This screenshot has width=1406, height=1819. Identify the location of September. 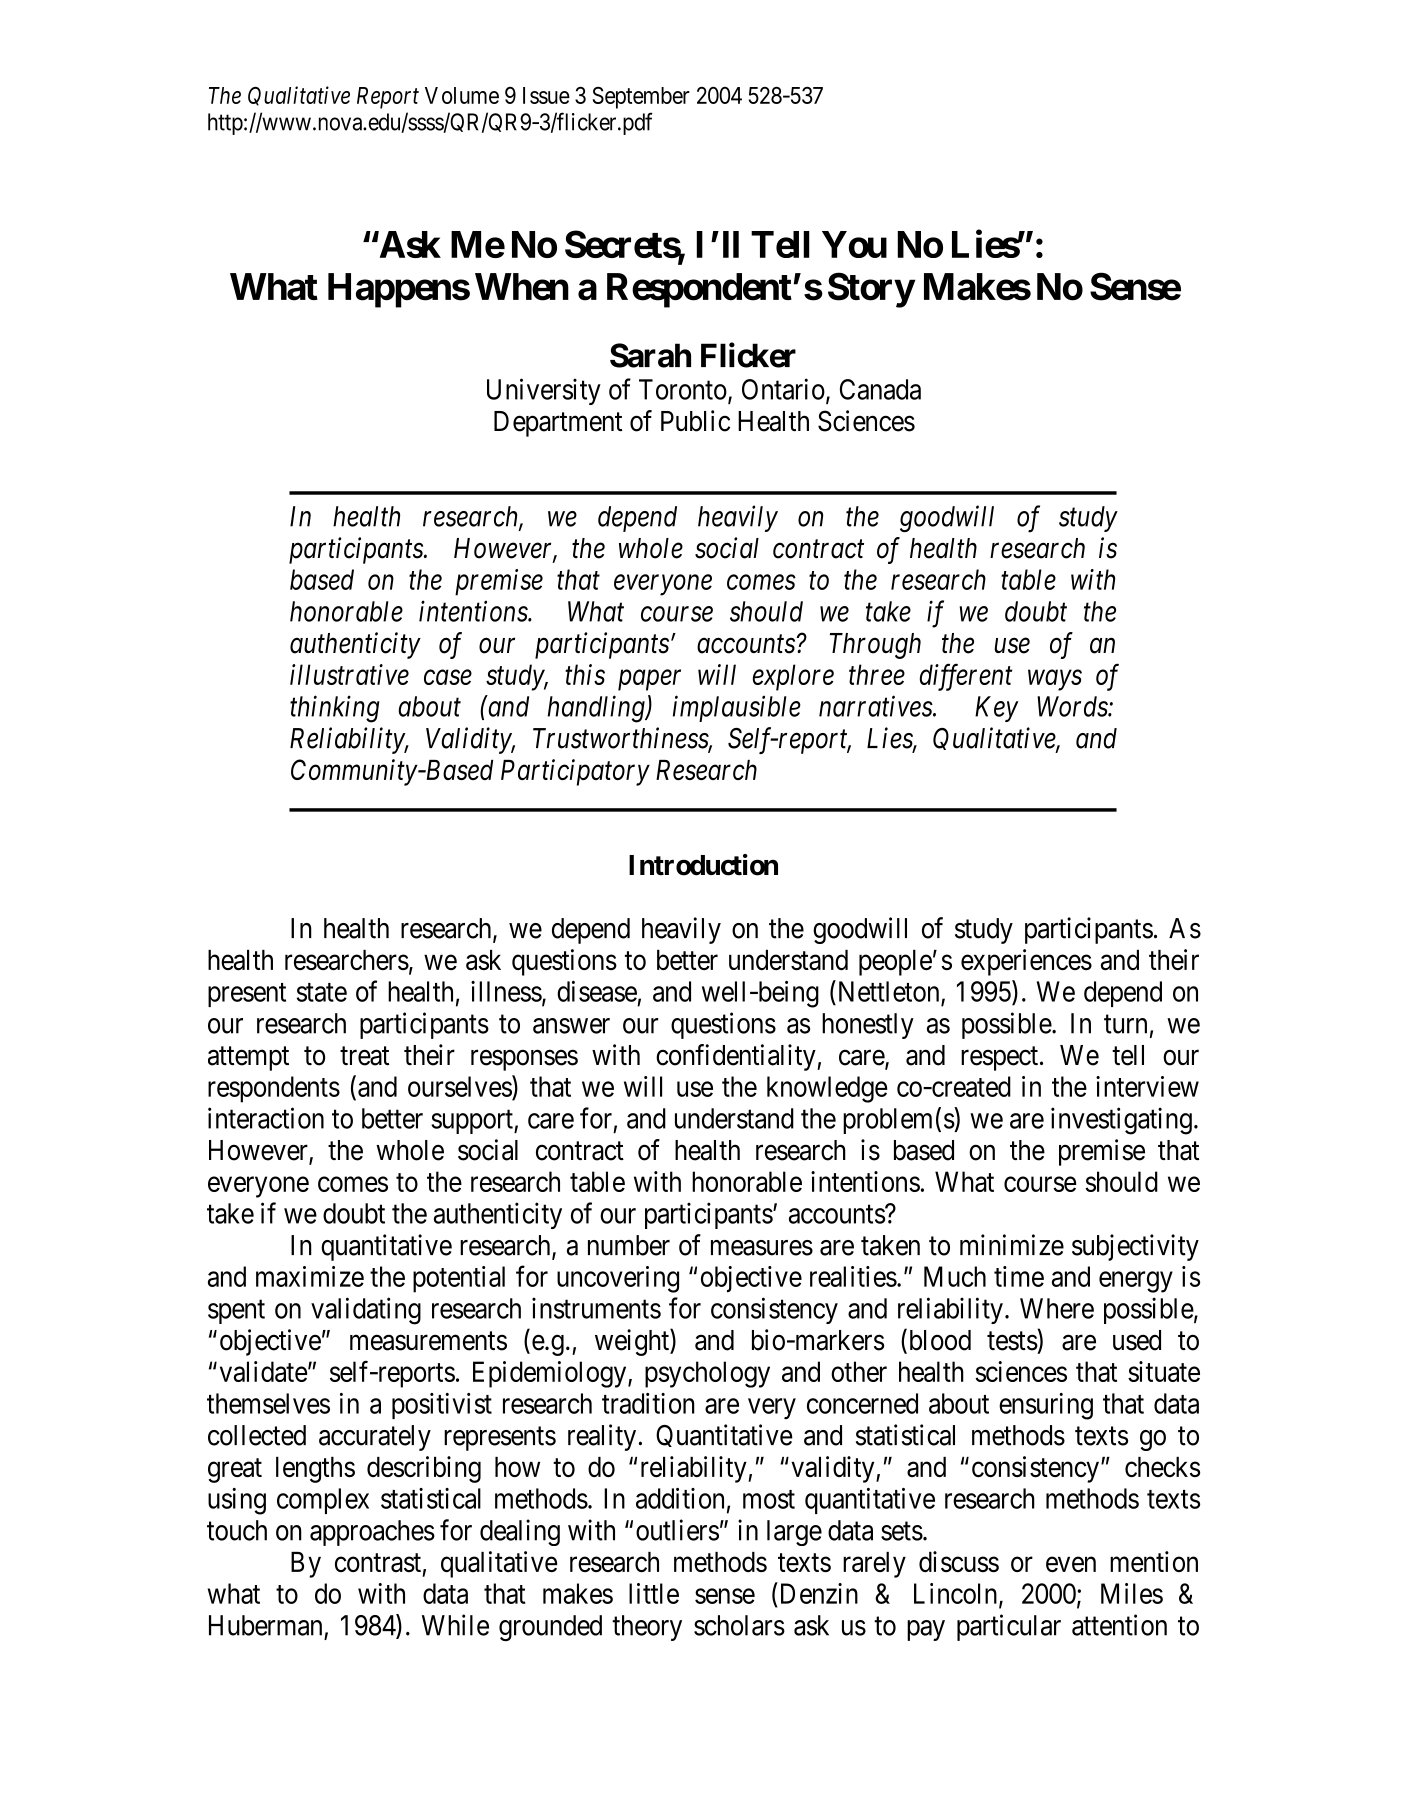
(641, 98).
